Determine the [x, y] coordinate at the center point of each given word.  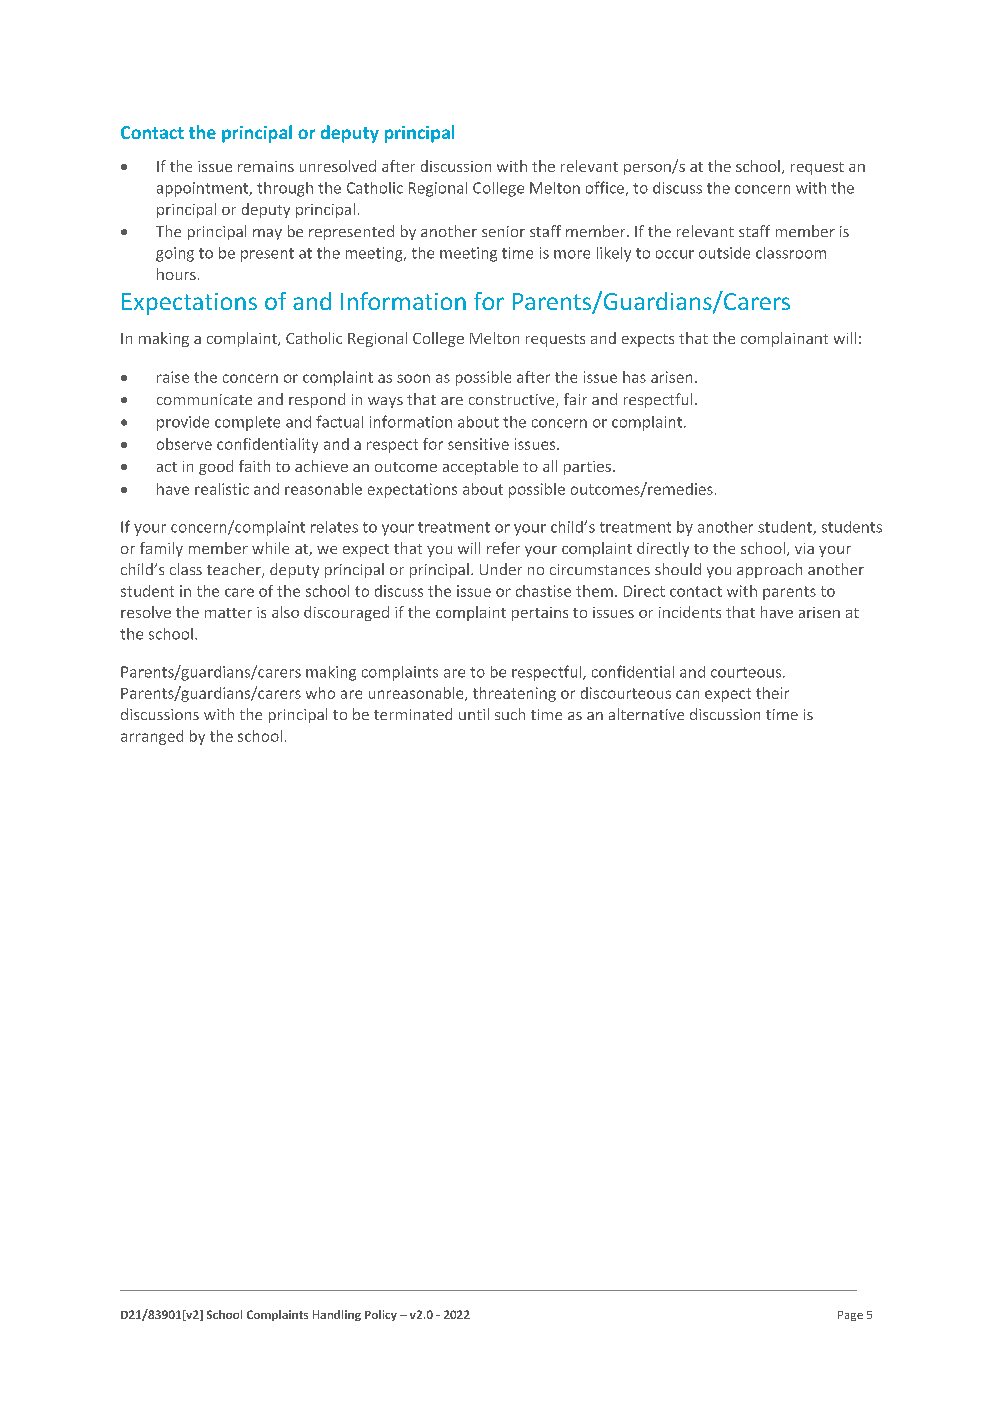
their [772, 693]
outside [724, 253]
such [510, 714]
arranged [152, 737]
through [285, 189]
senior [503, 231]
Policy [381, 1315]
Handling [337, 1315]
